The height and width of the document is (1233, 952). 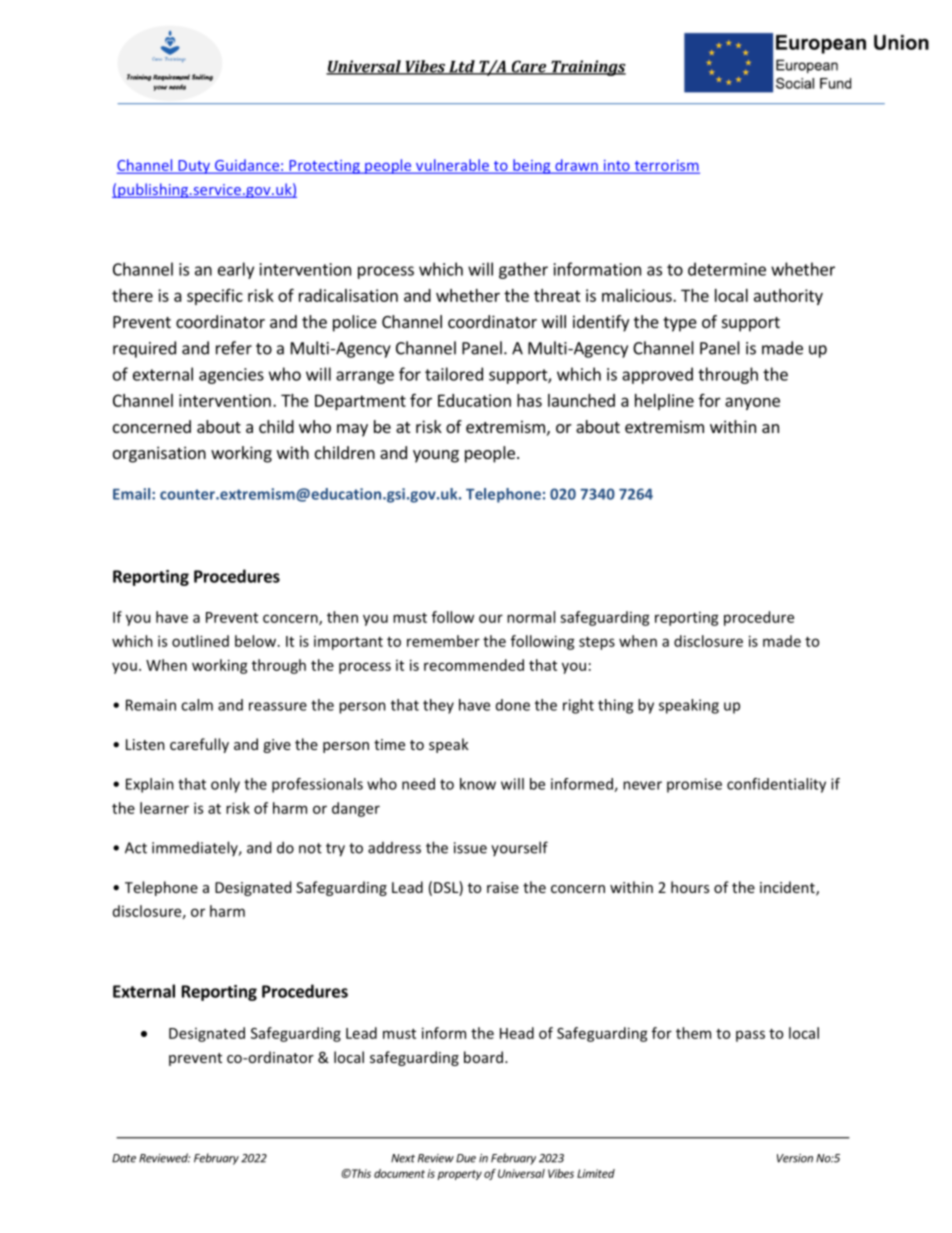 What do you see at coordinates (462, 67) in the document?
I see `Ltd` at bounding box center [462, 67].
